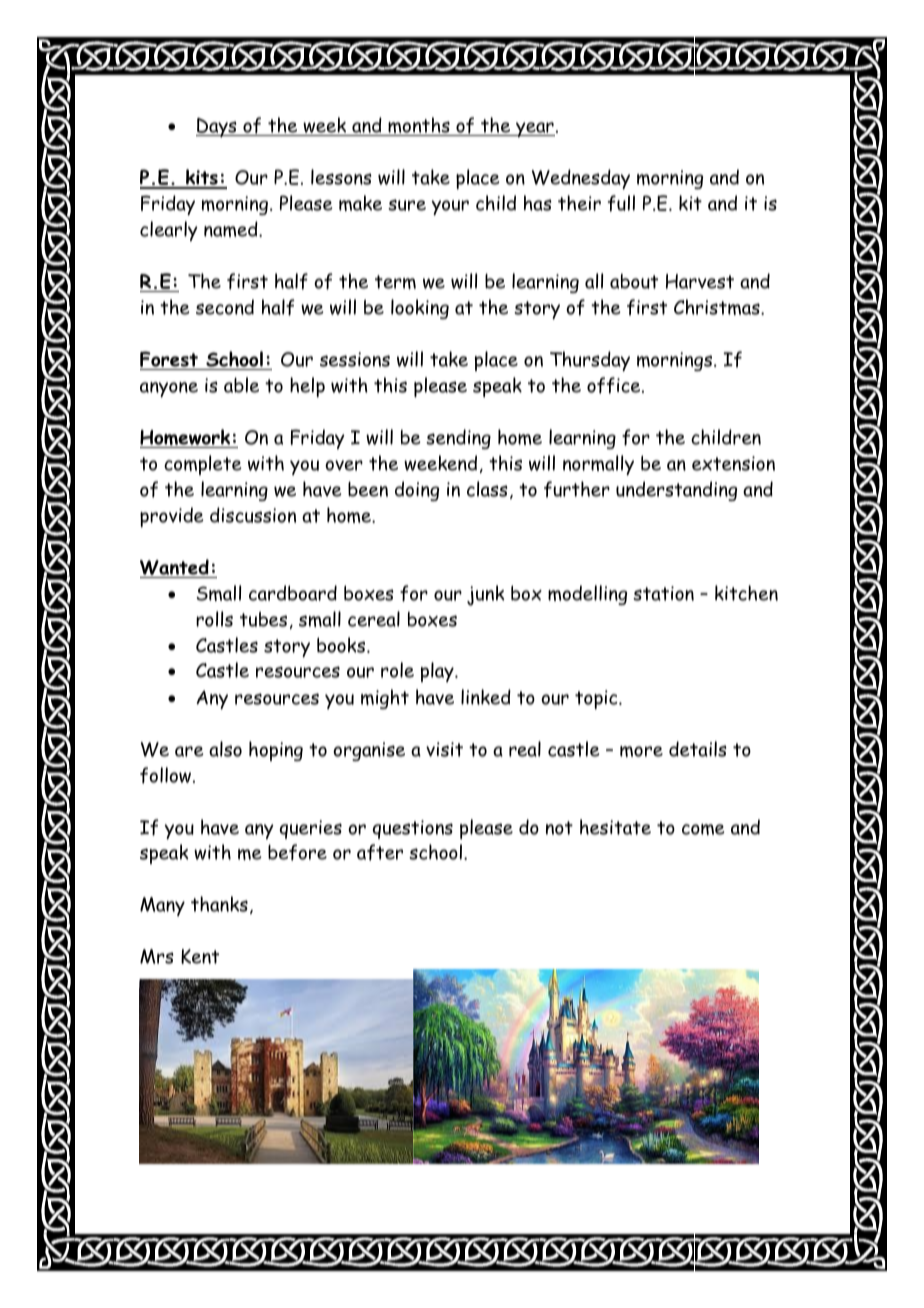 The image size is (924, 1308). I want to click on able, so click(241, 385).
